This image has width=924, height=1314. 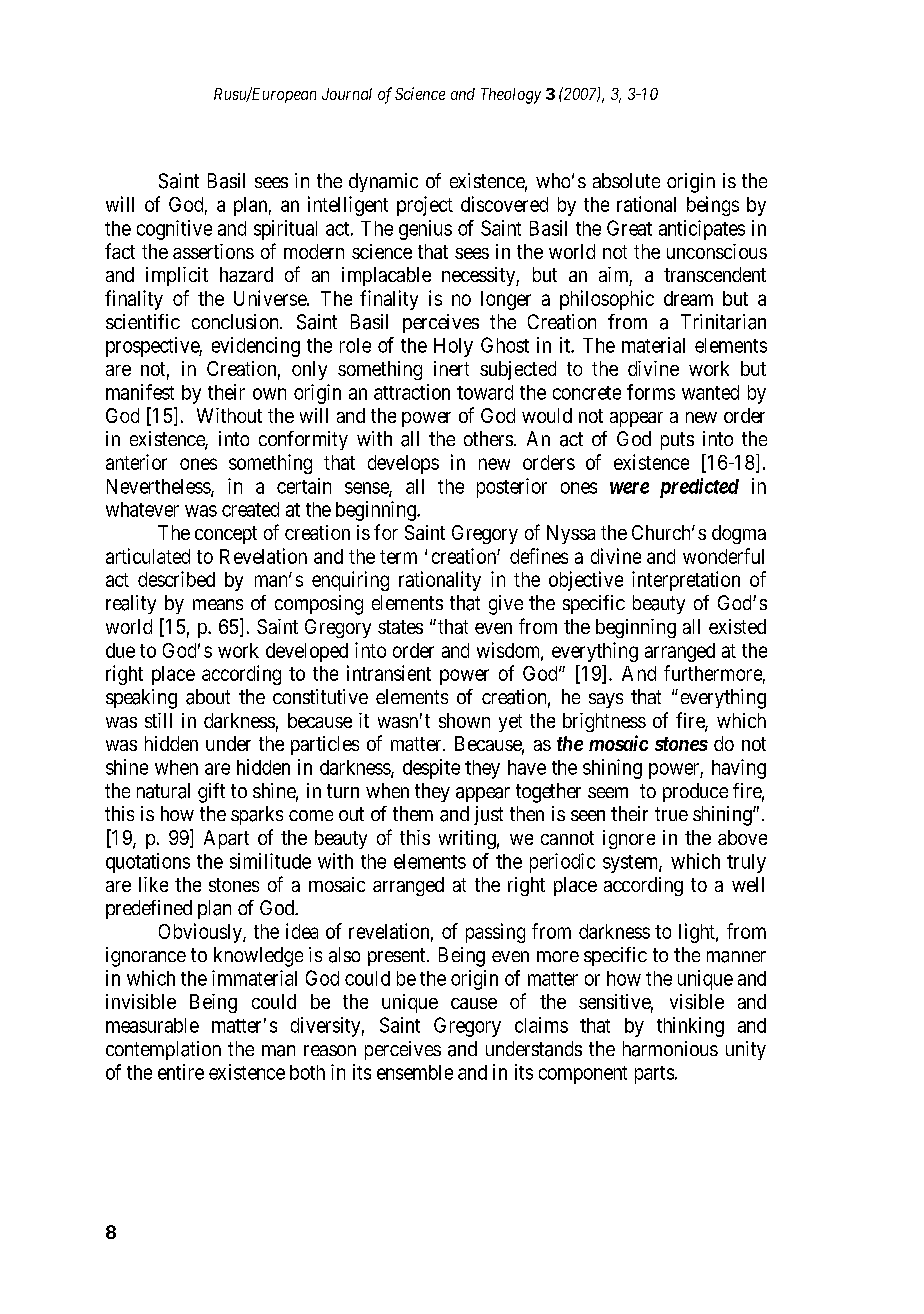 What do you see at coordinates (163, 1050) in the image?
I see `contemplation` at bounding box center [163, 1050].
